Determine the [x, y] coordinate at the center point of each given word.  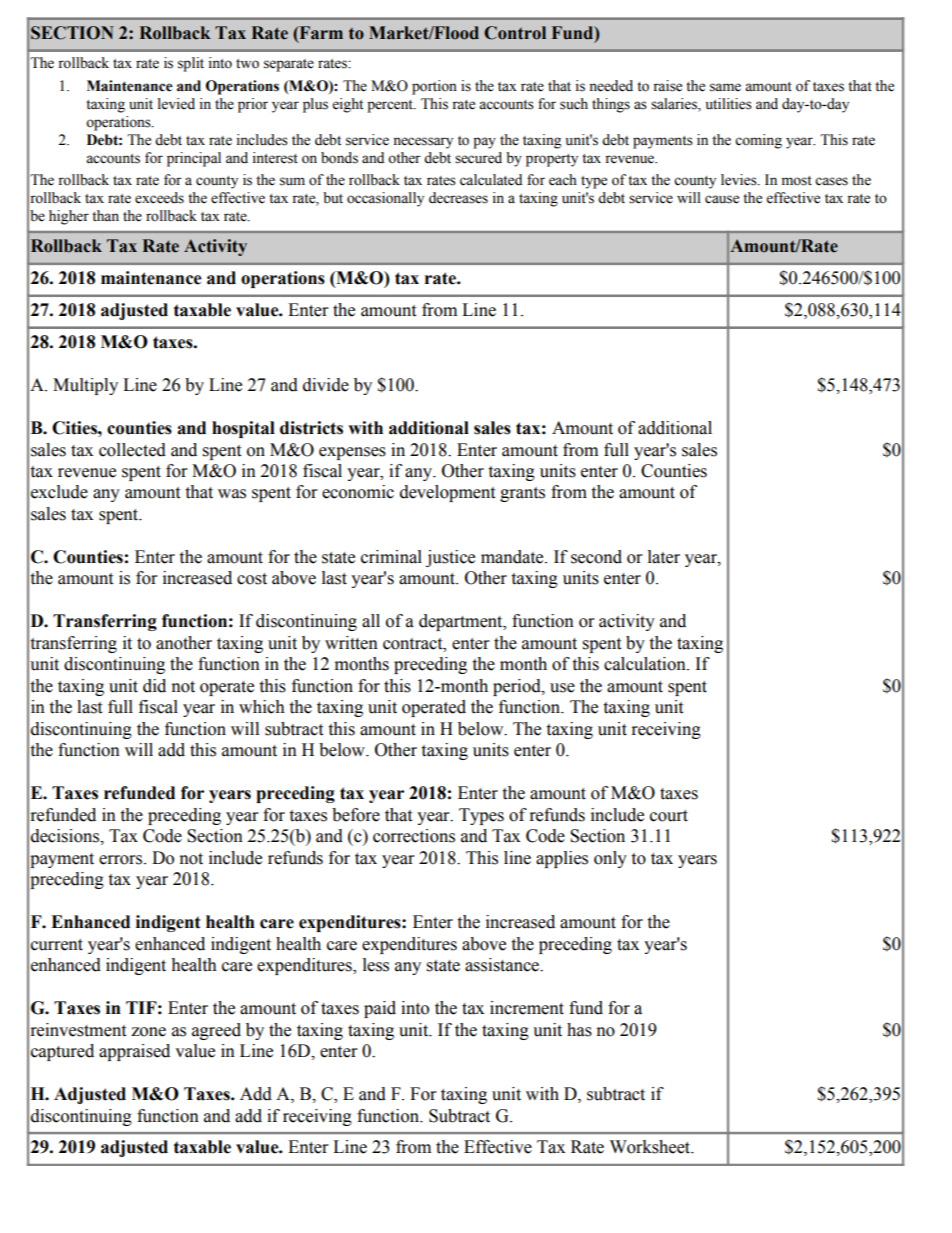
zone [148, 1032]
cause [722, 199]
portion [434, 87]
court [669, 816]
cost [252, 579]
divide [326, 385]
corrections [414, 836]
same [725, 87]
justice [450, 558]
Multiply [85, 386]
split [191, 64]
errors [122, 860]
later [664, 557]
